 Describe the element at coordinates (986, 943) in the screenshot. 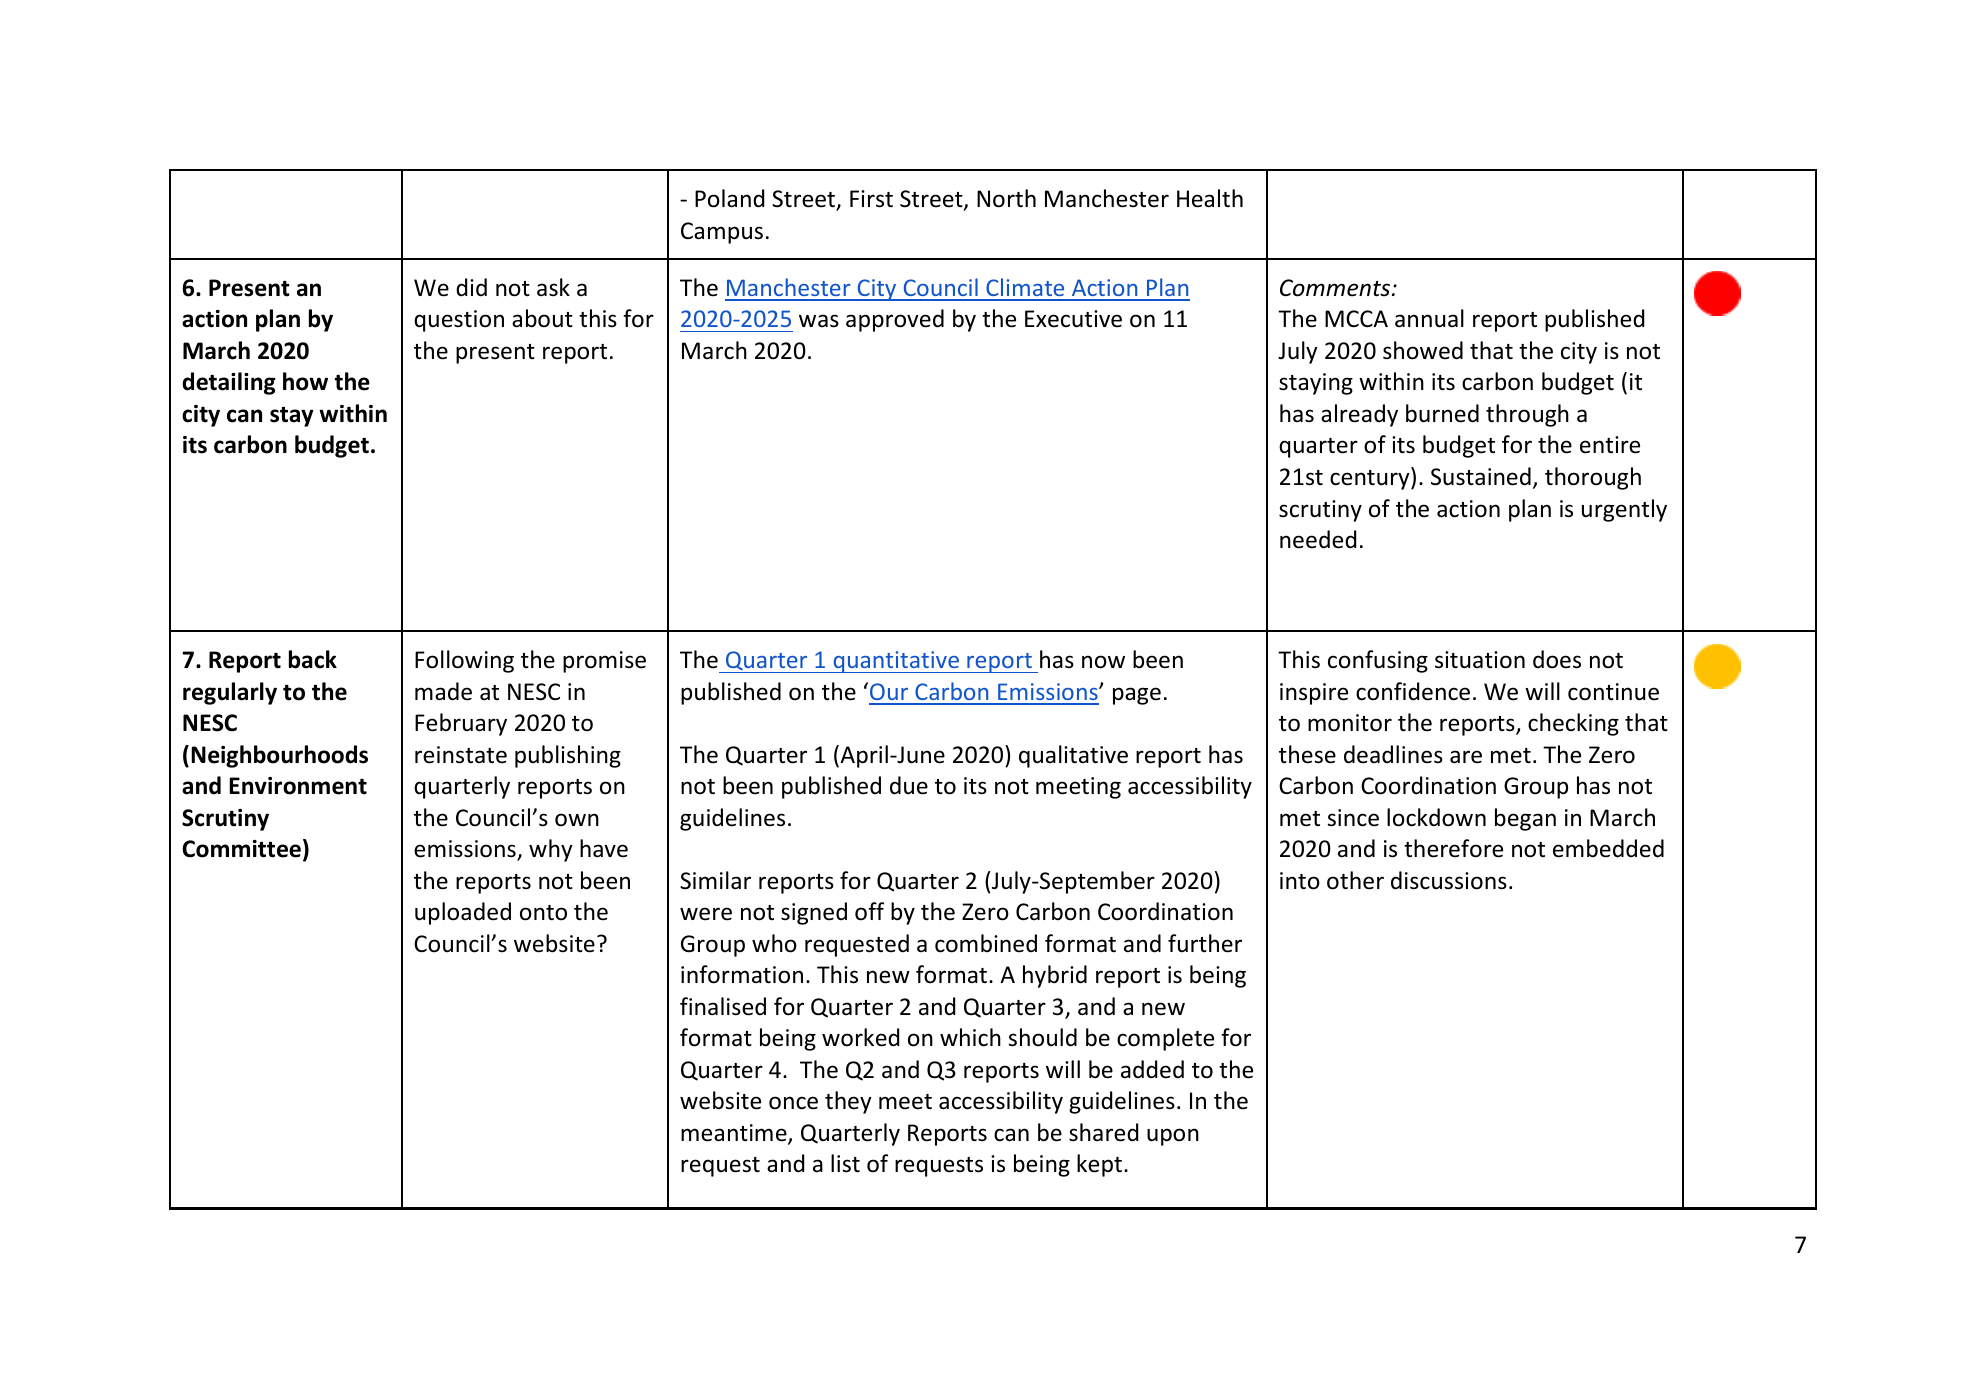

I see `combined` at that location.
